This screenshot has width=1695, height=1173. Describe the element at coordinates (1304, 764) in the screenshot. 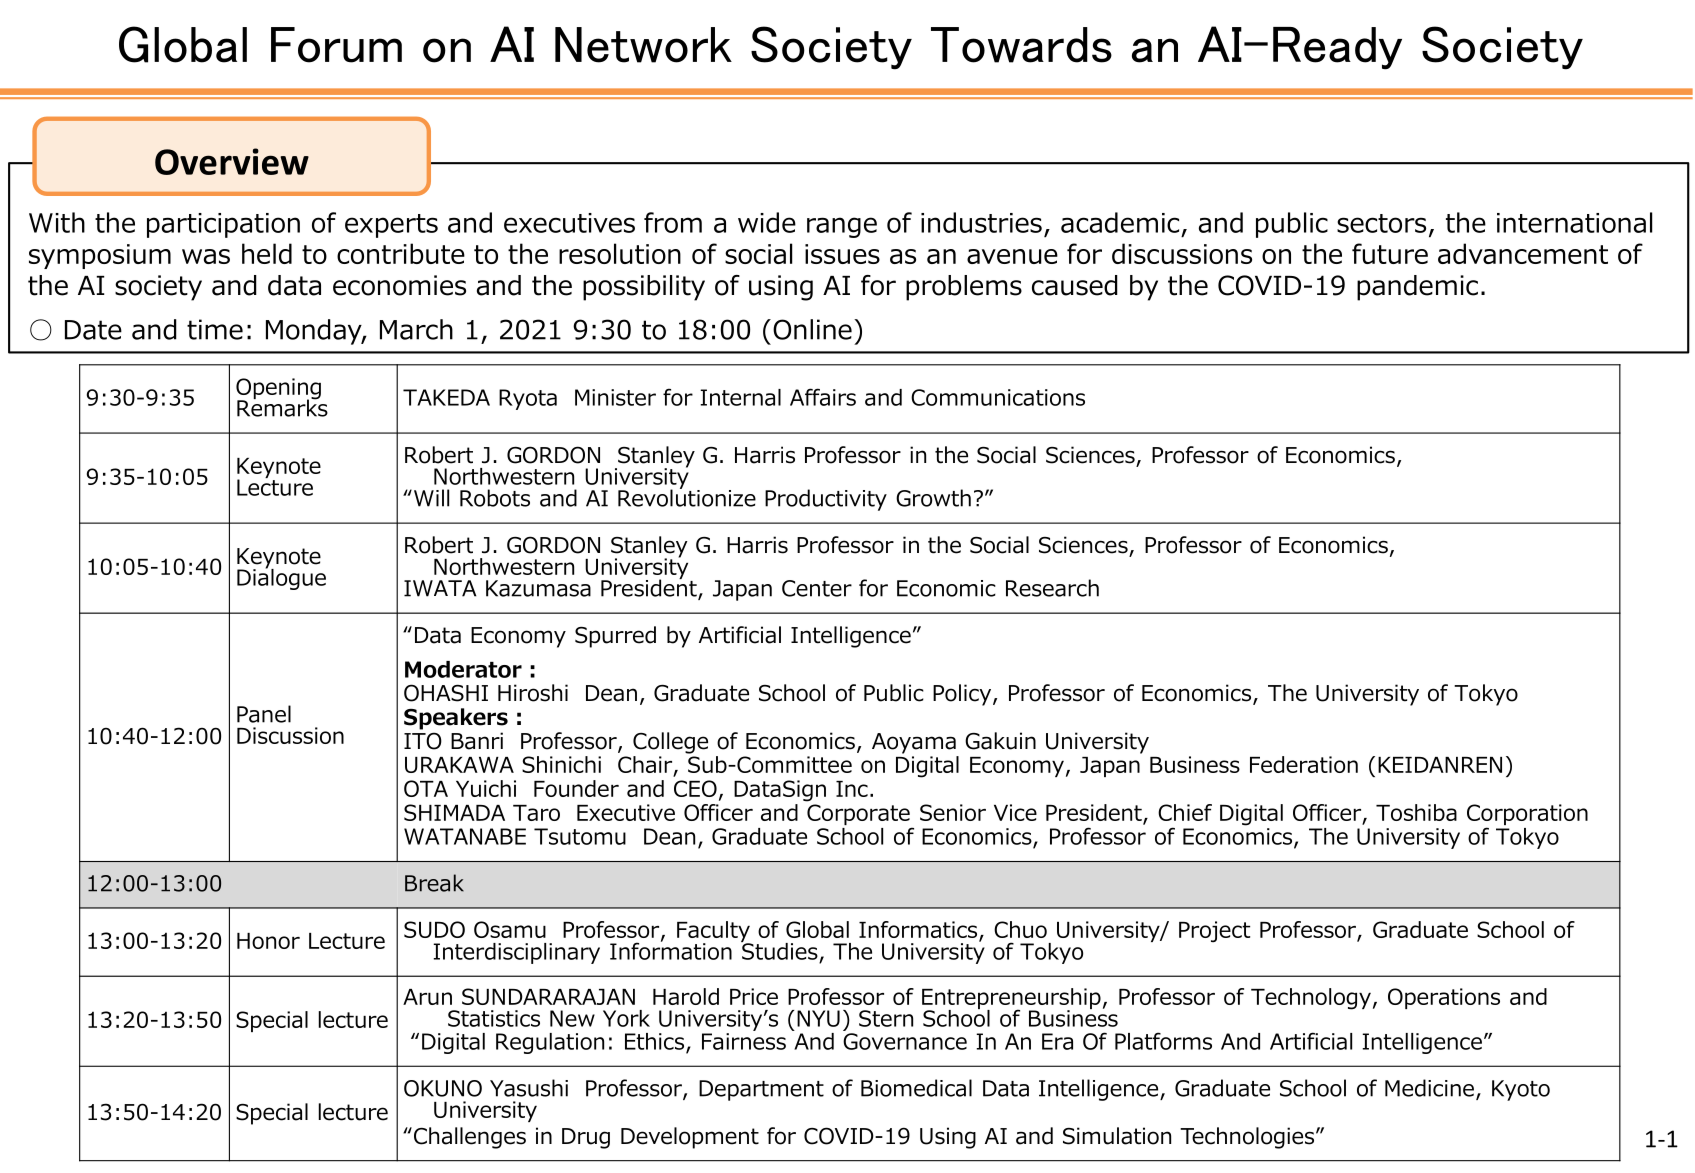

I see `Federation` at that location.
